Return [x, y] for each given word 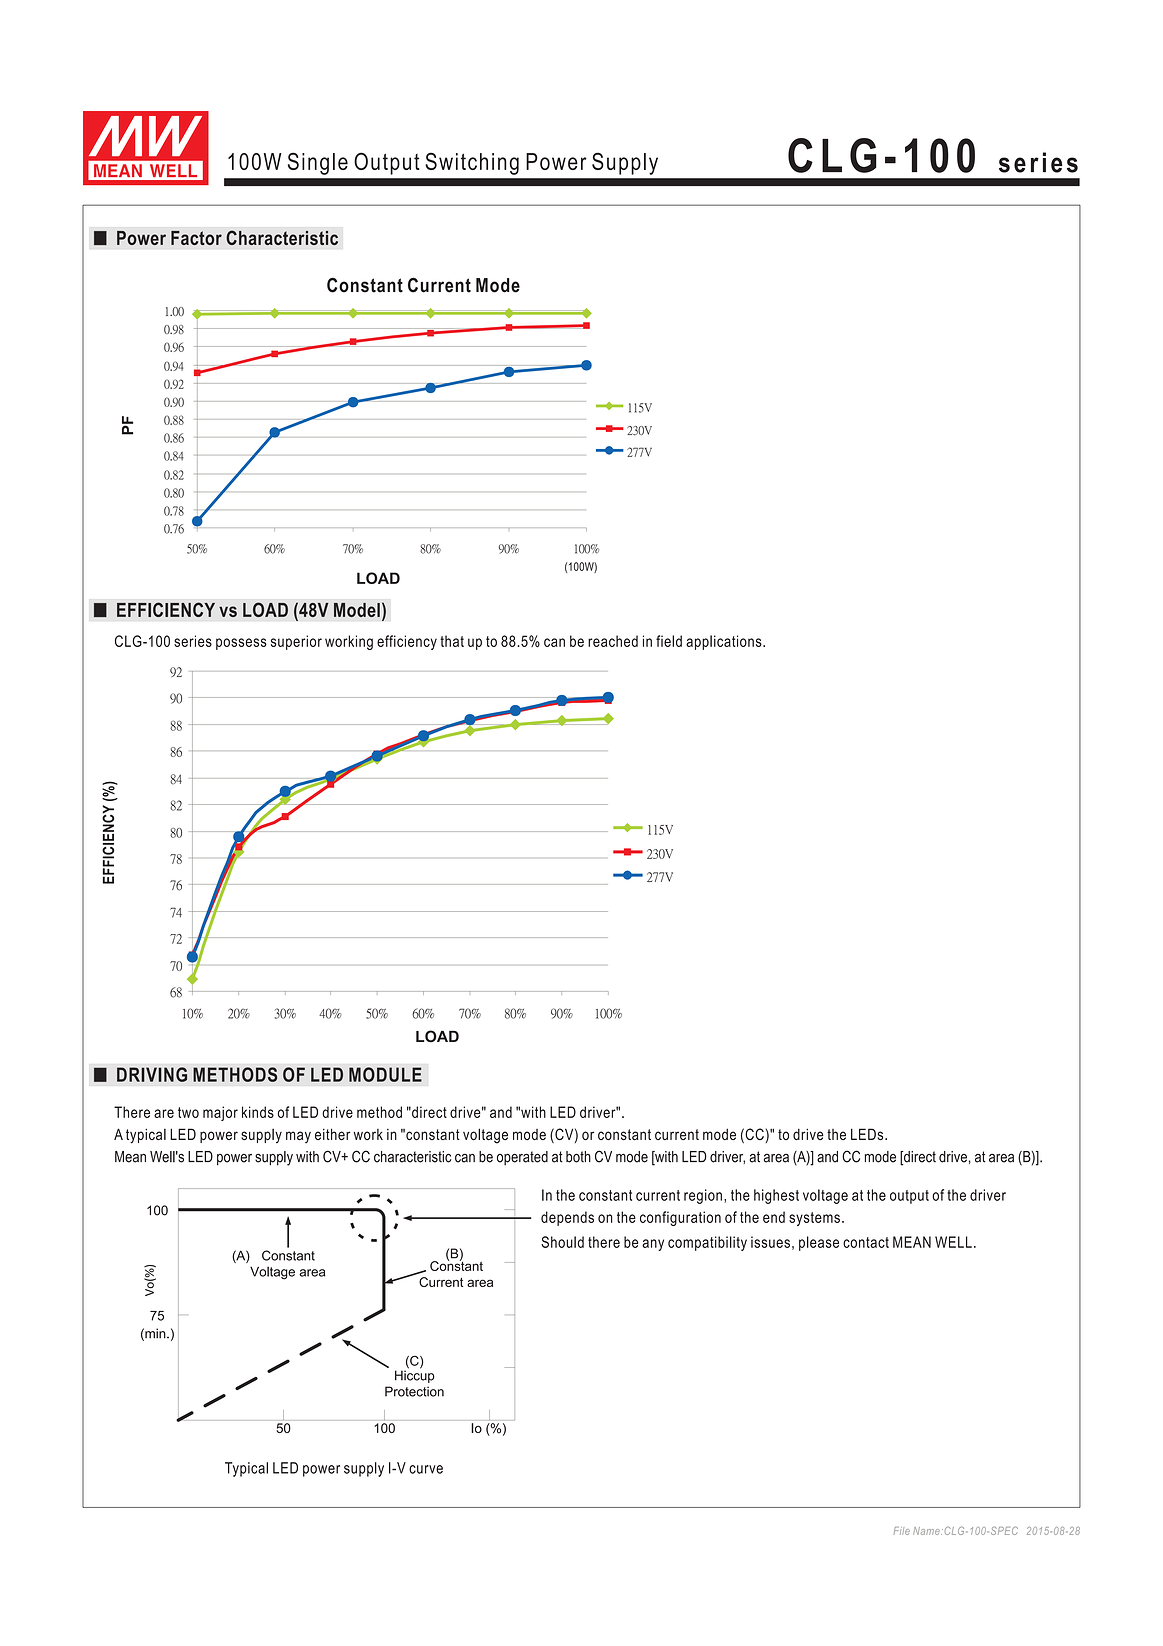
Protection [414, 1391]
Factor [196, 238]
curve [426, 1469]
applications [725, 642]
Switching [472, 163]
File [902, 1531]
